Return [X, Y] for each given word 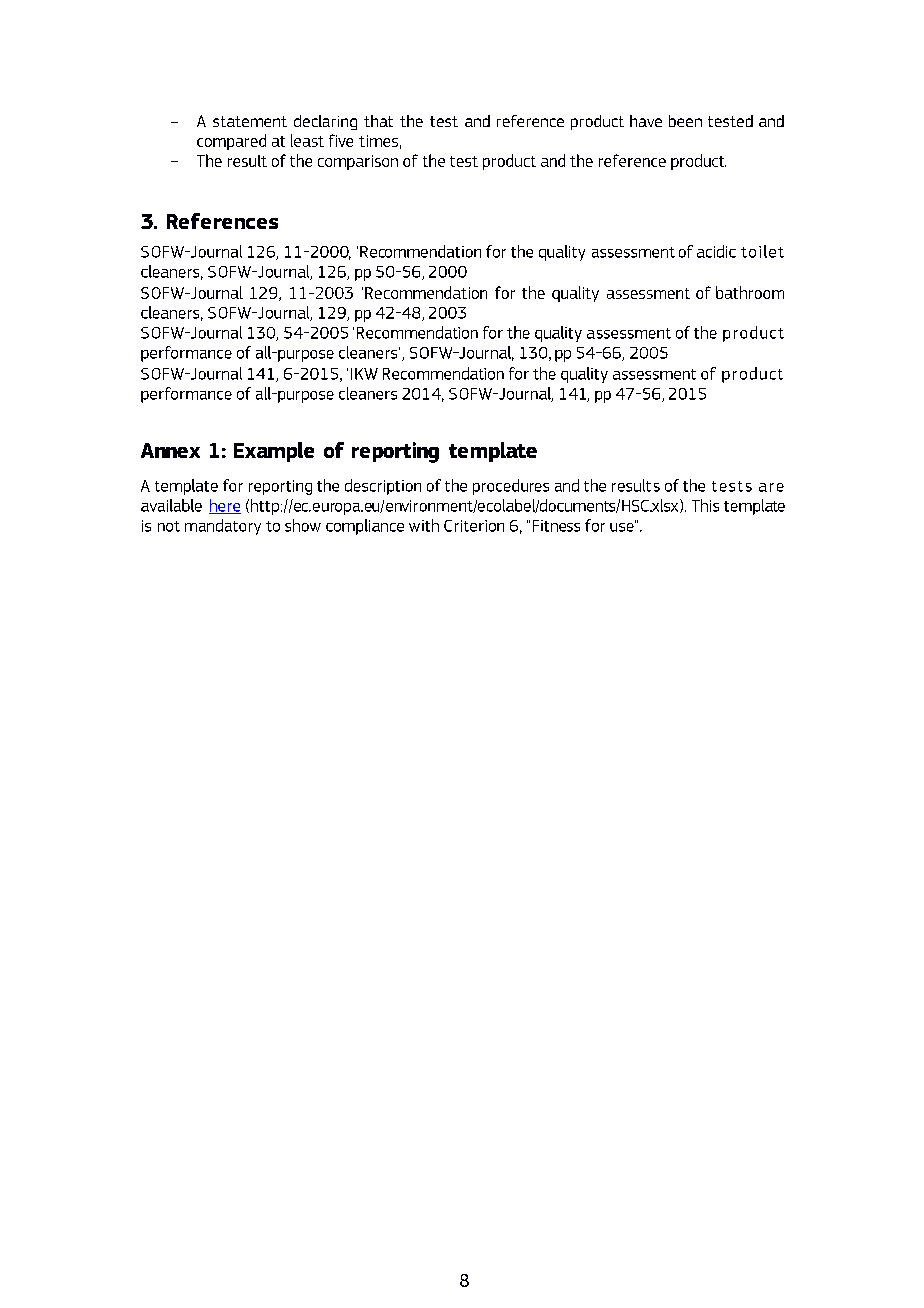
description [383, 487]
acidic [716, 251]
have [646, 121]
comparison [358, 162]
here [225, 506]
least [307, 140]
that [378, 121]
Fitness [556, 526]
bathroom [750, 292]
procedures [511, 487]
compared [231, 142]
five [341, 140]
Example [274, 452]
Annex [170, 450]
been [685, 121]
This [705, 505]
